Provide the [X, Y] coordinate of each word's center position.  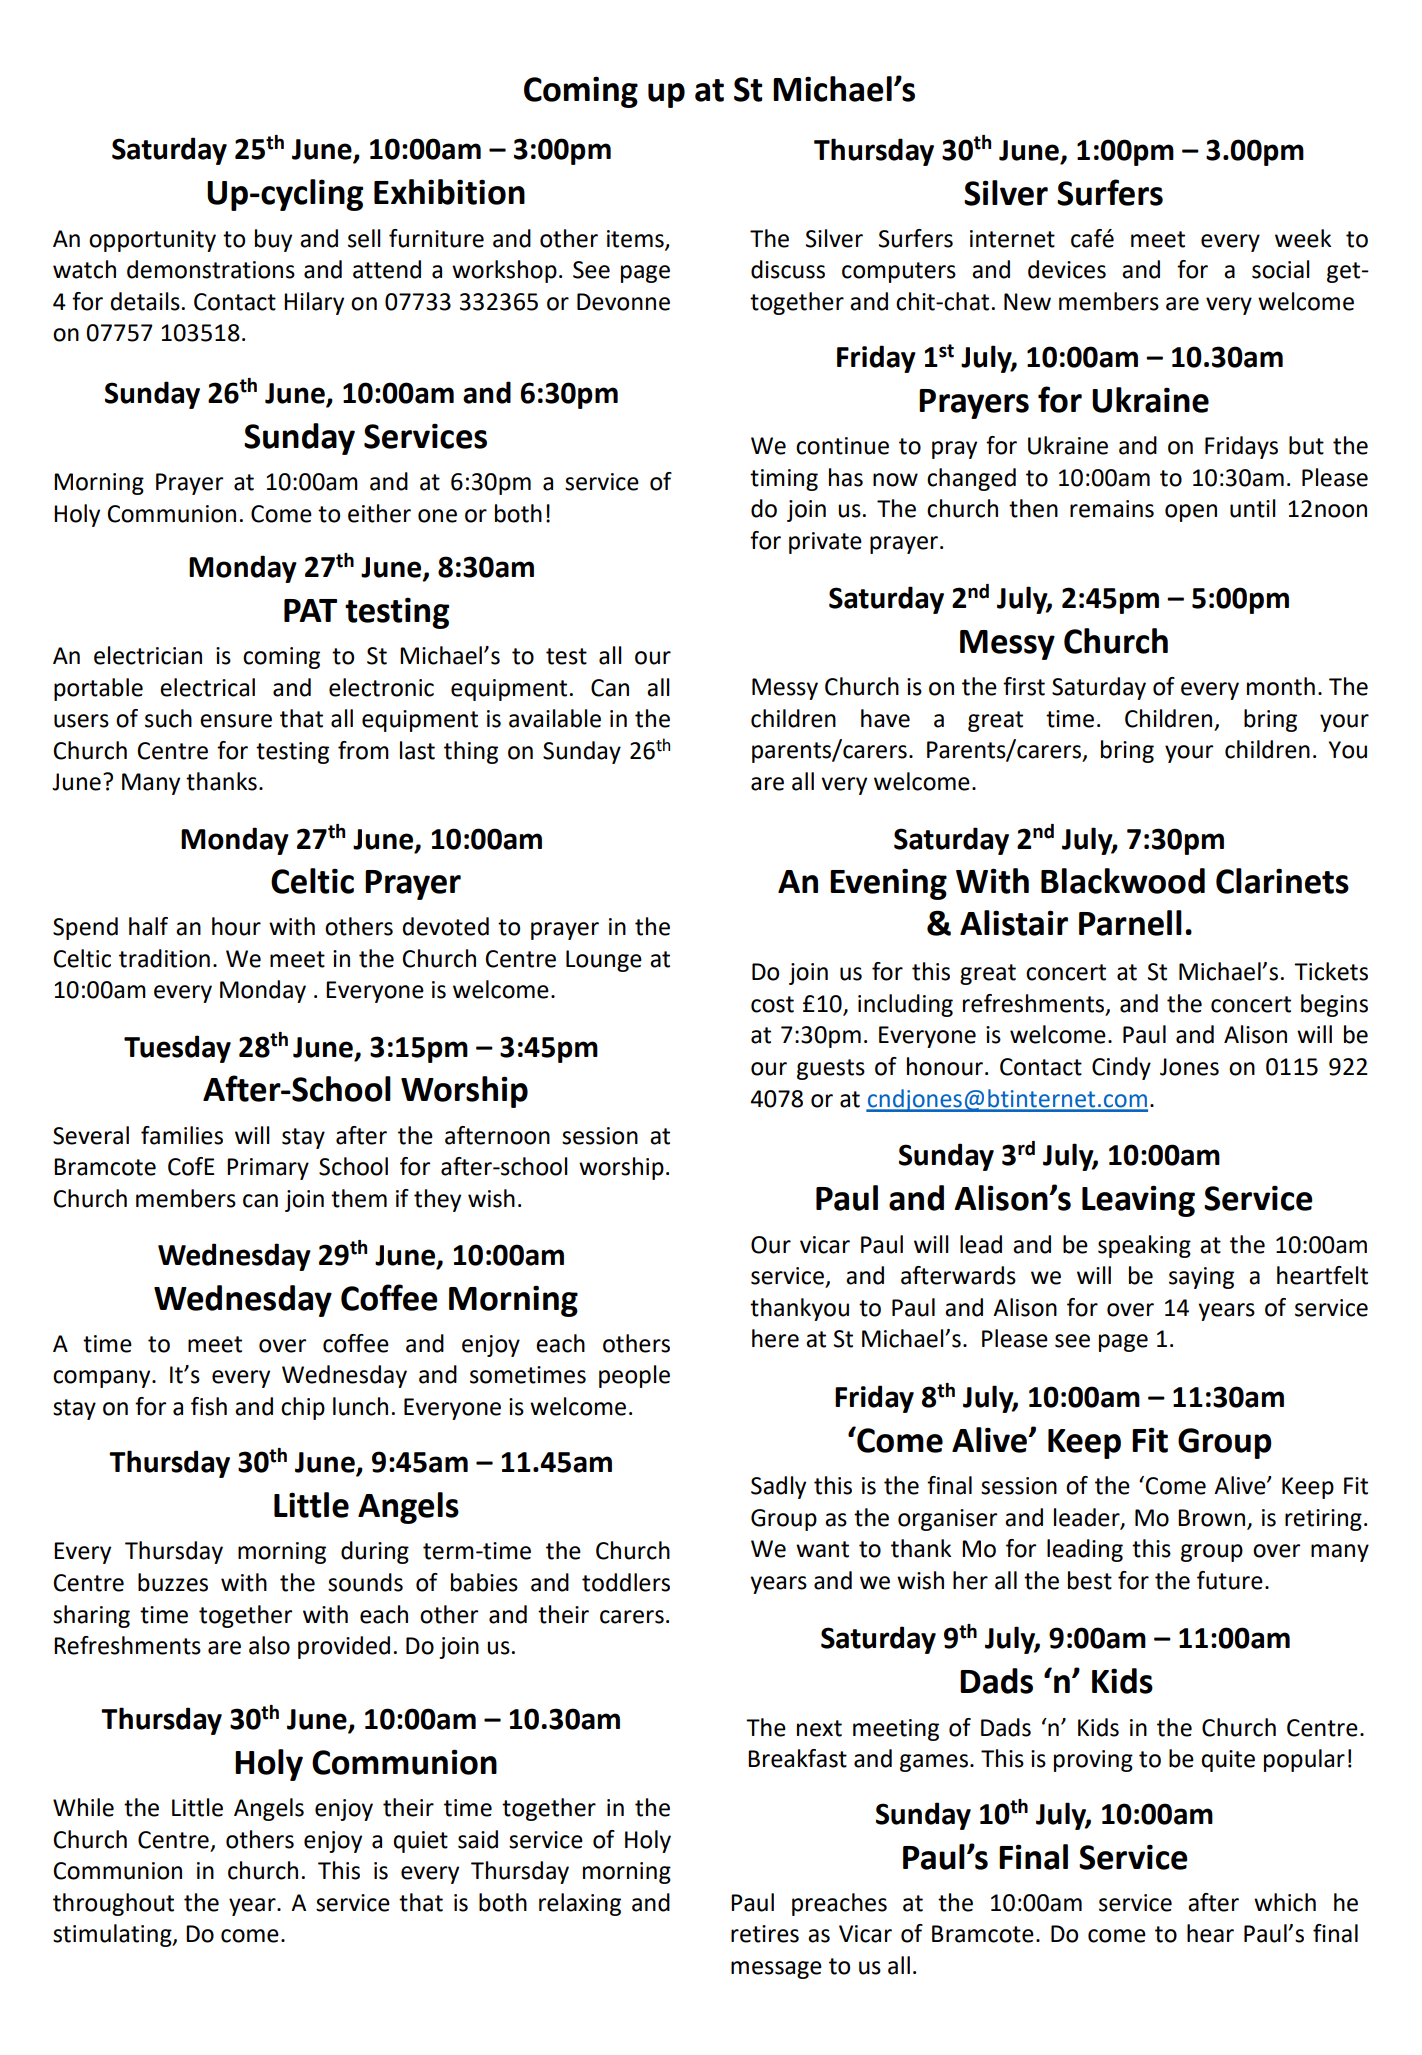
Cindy [1121, 1068]
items [636, 239]
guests [831, 1069]
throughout [113, 1904]
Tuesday [177, 1049]
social [1281, 269]
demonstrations [211, 269]
